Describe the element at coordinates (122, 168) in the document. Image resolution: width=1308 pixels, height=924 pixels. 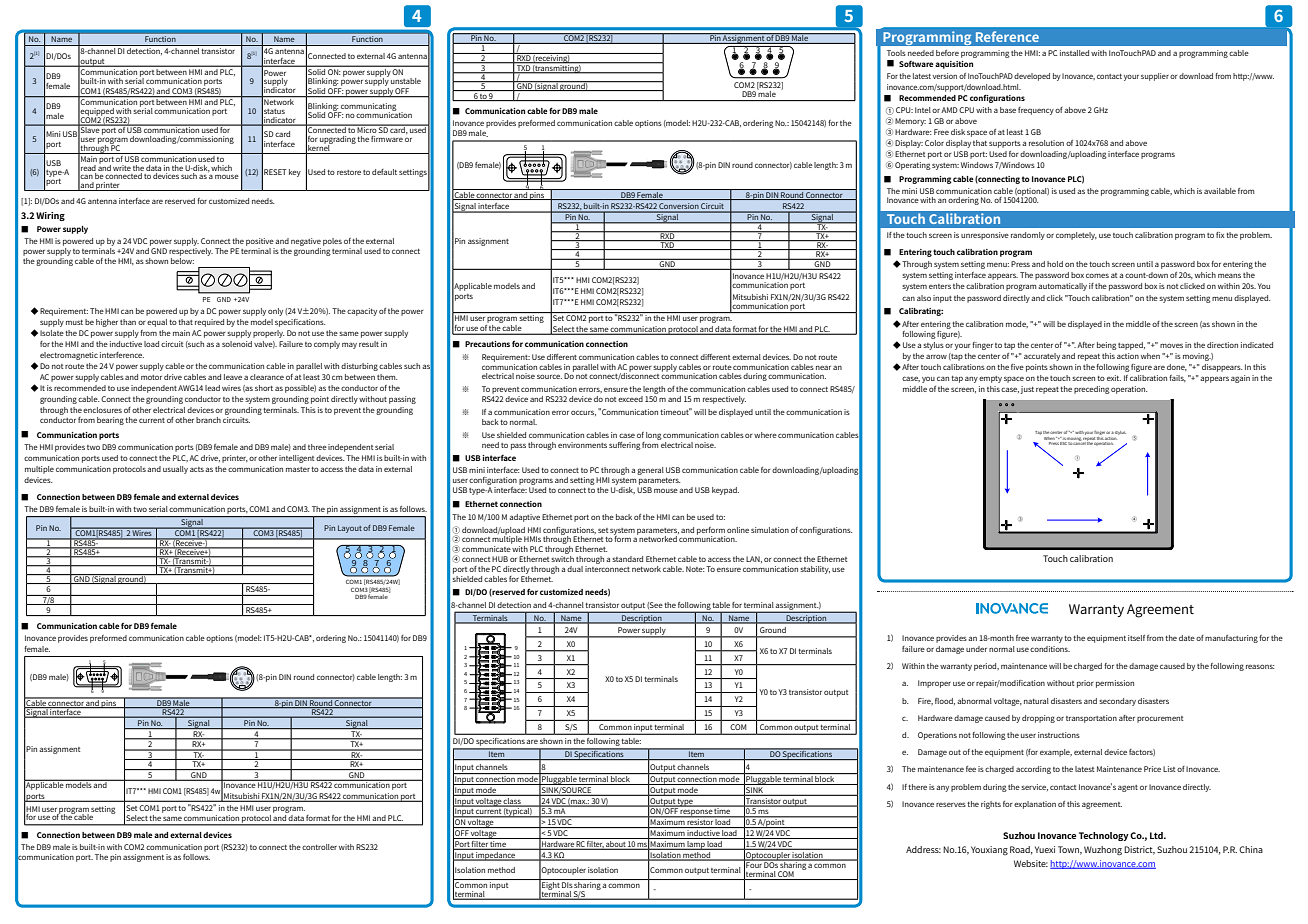
I see `write` at that location.
